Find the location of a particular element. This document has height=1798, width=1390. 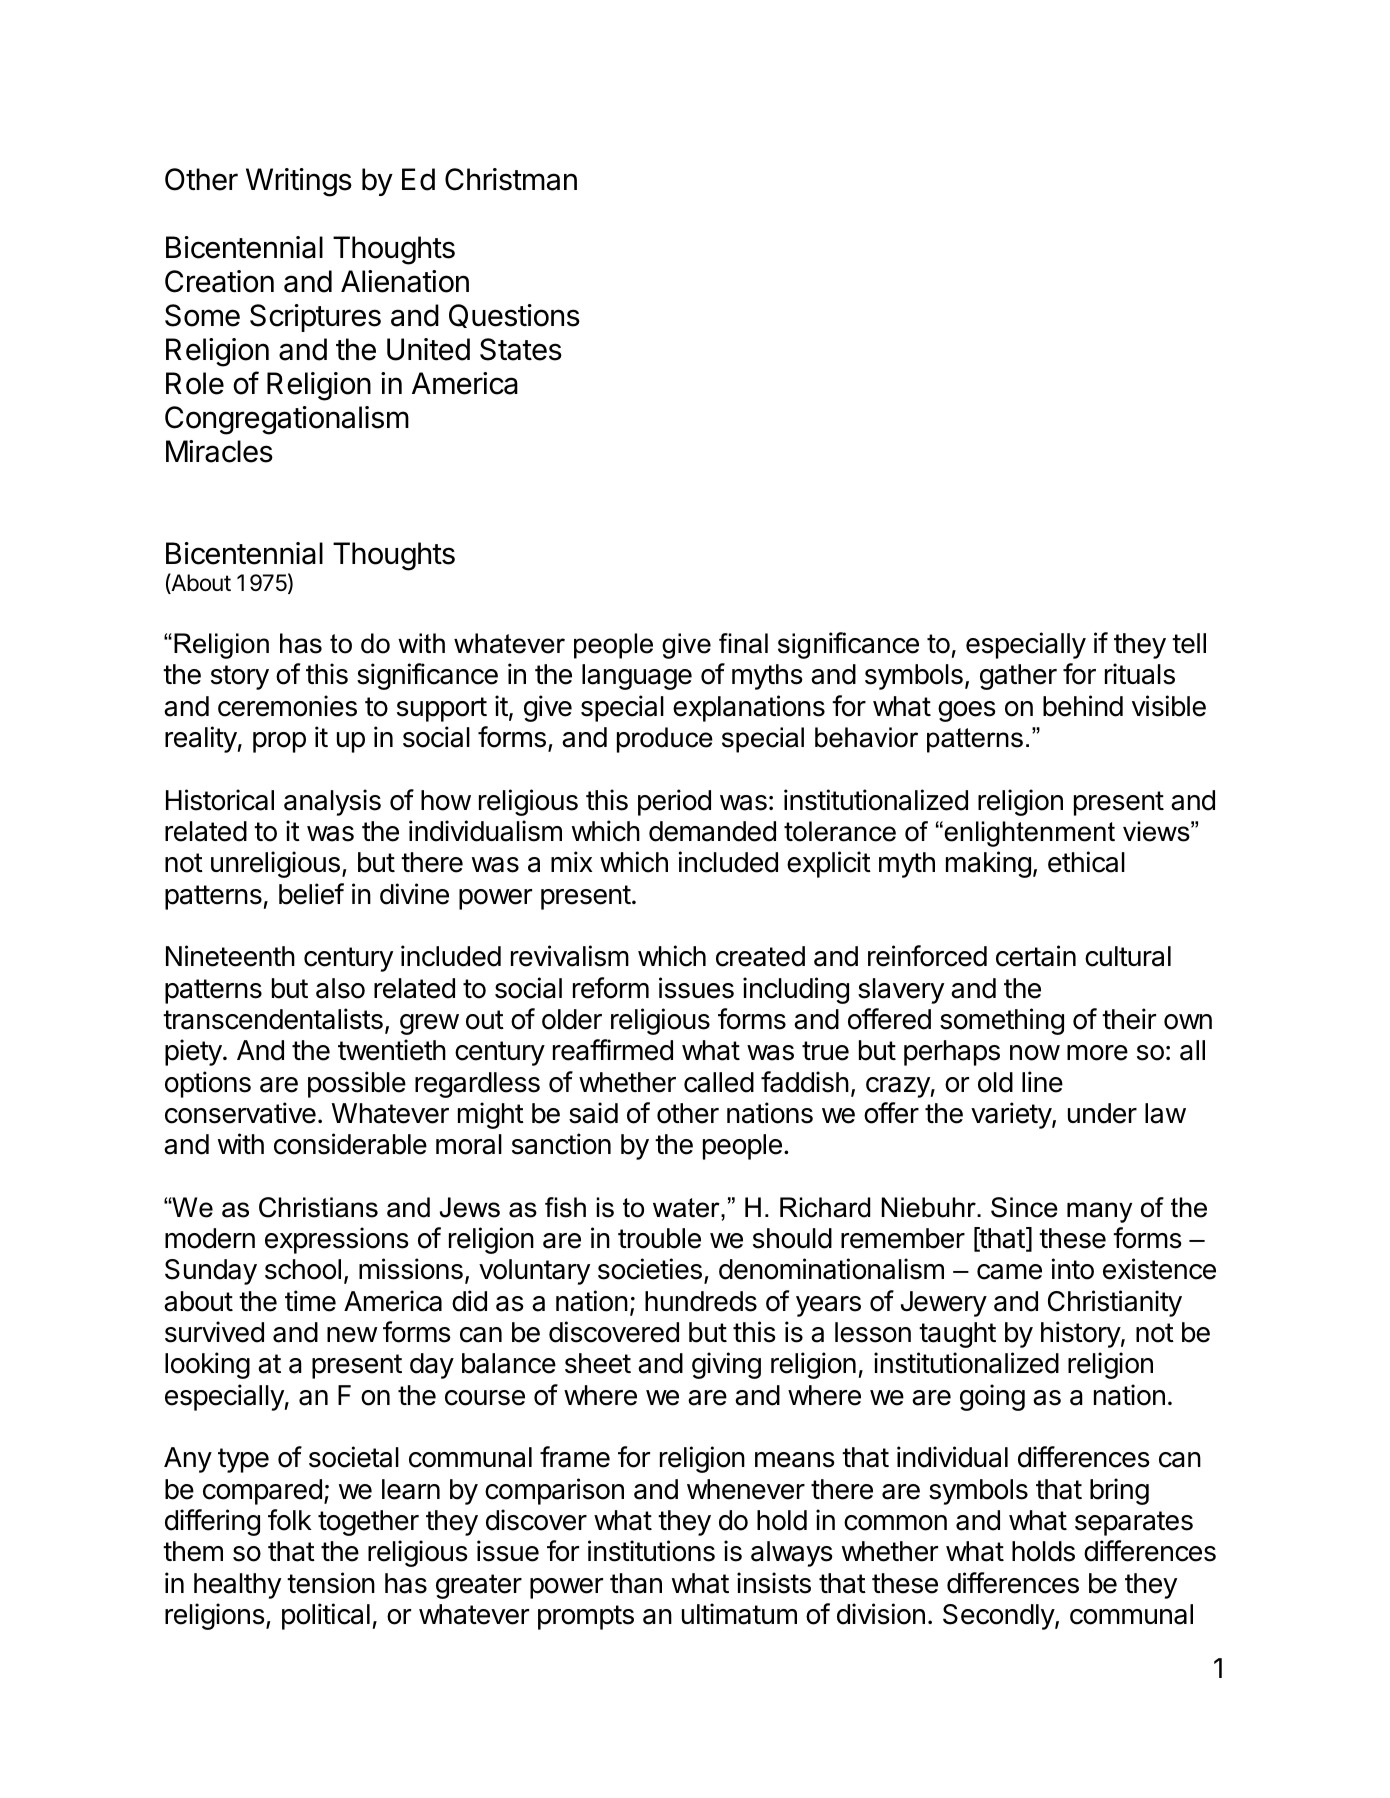

considerable is located at coordinates (350, 1144).
